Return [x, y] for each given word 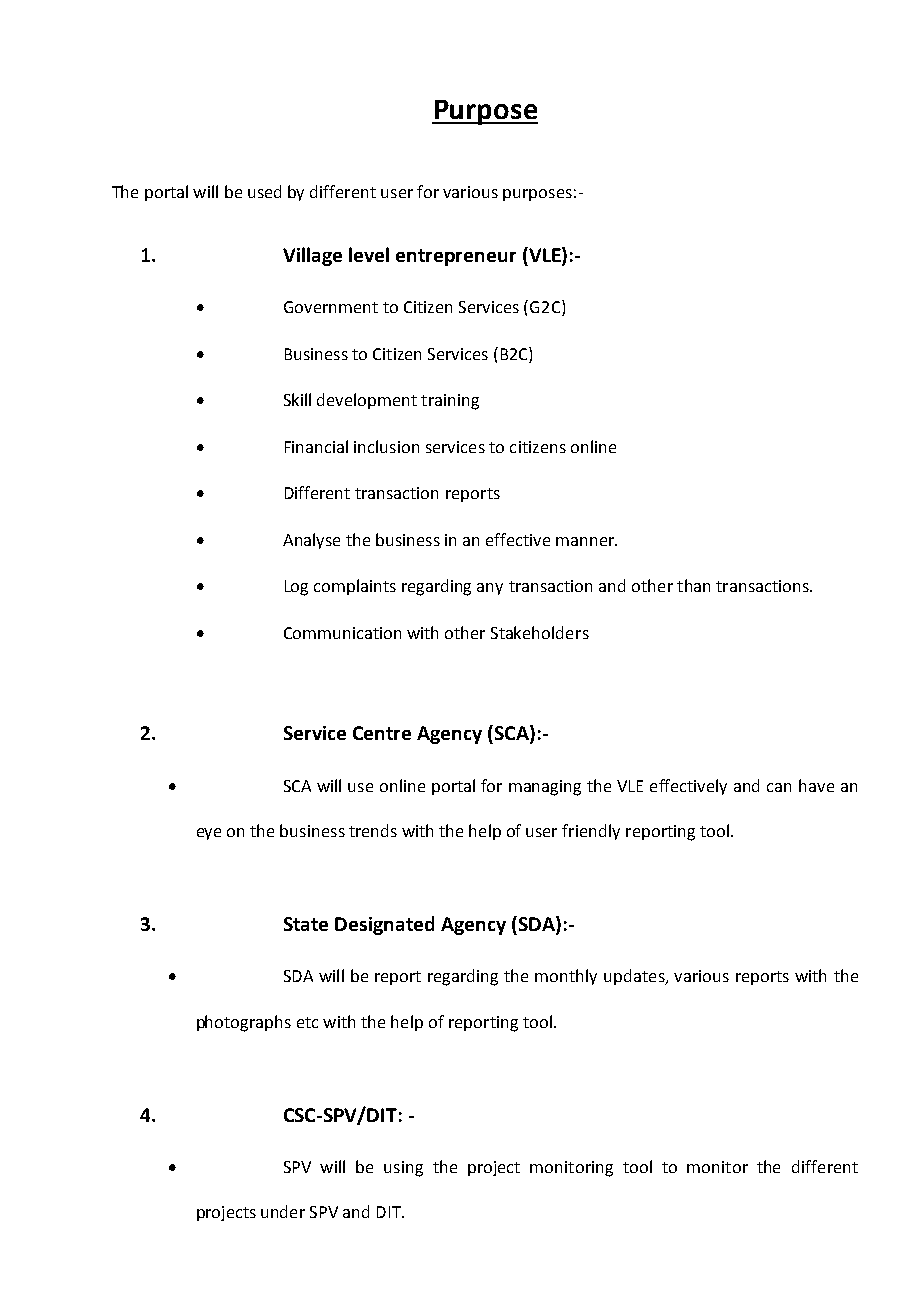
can [779, 787]
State [306, 924]
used [264, 191]
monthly [566, 977]
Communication [342, 633]
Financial [316, 446]
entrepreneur [456, 257]
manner [586, 541]
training [450, 402]
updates [635, 977]
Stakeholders [540, 632]
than [693, 585]
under [283, 1211]
